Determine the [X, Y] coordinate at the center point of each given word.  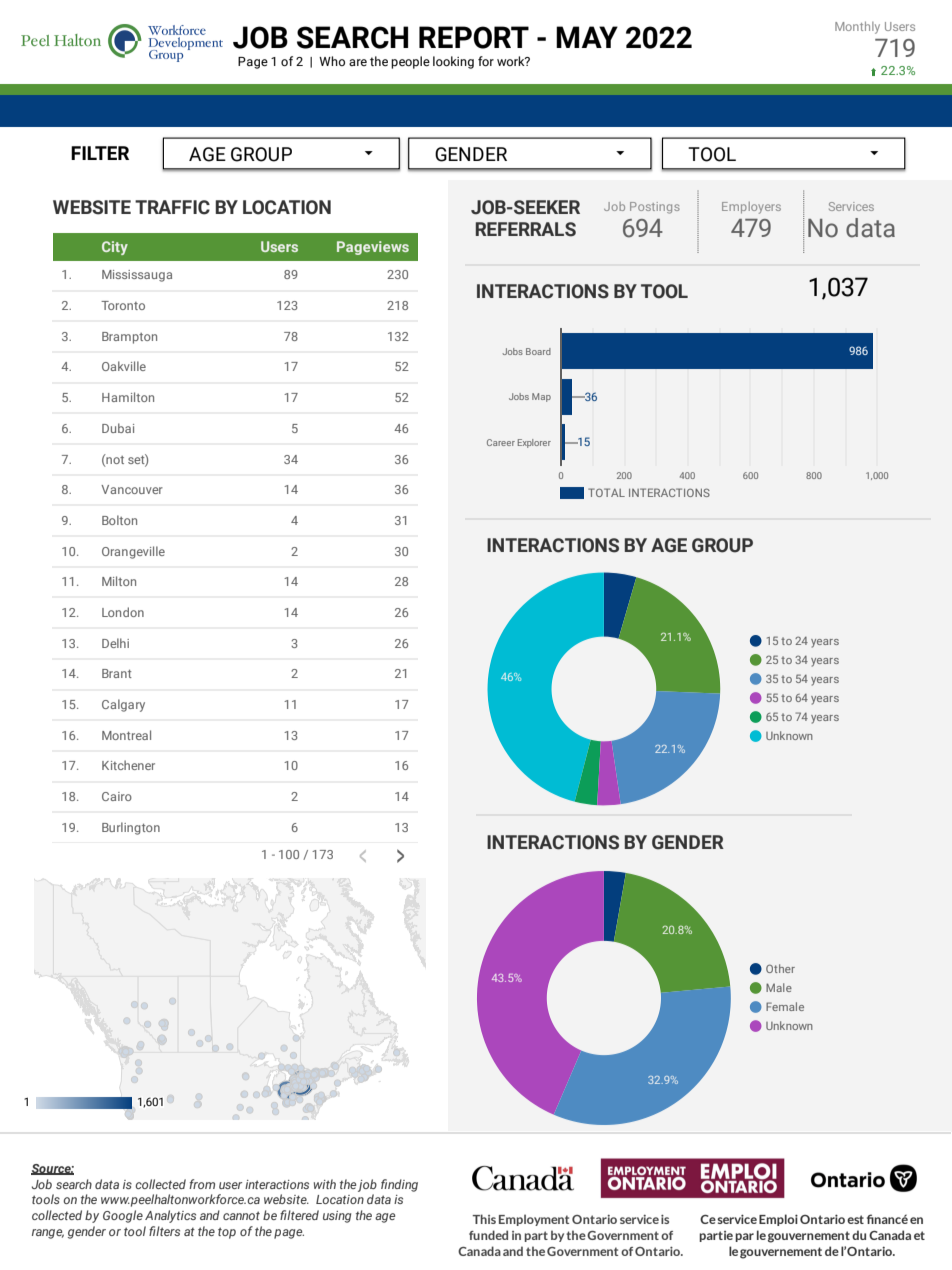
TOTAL [606, 492]
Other [780, 968]
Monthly [857, 27]
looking [453, 62]
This [484, 1219]
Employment [534, 1220]
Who [332, 61]
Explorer [534, 443]
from [202, 1184]
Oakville [124, 366]
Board [538, 351]
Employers [751, 208]
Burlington [131, 828]
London [123, 612]
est [855, 1219]
